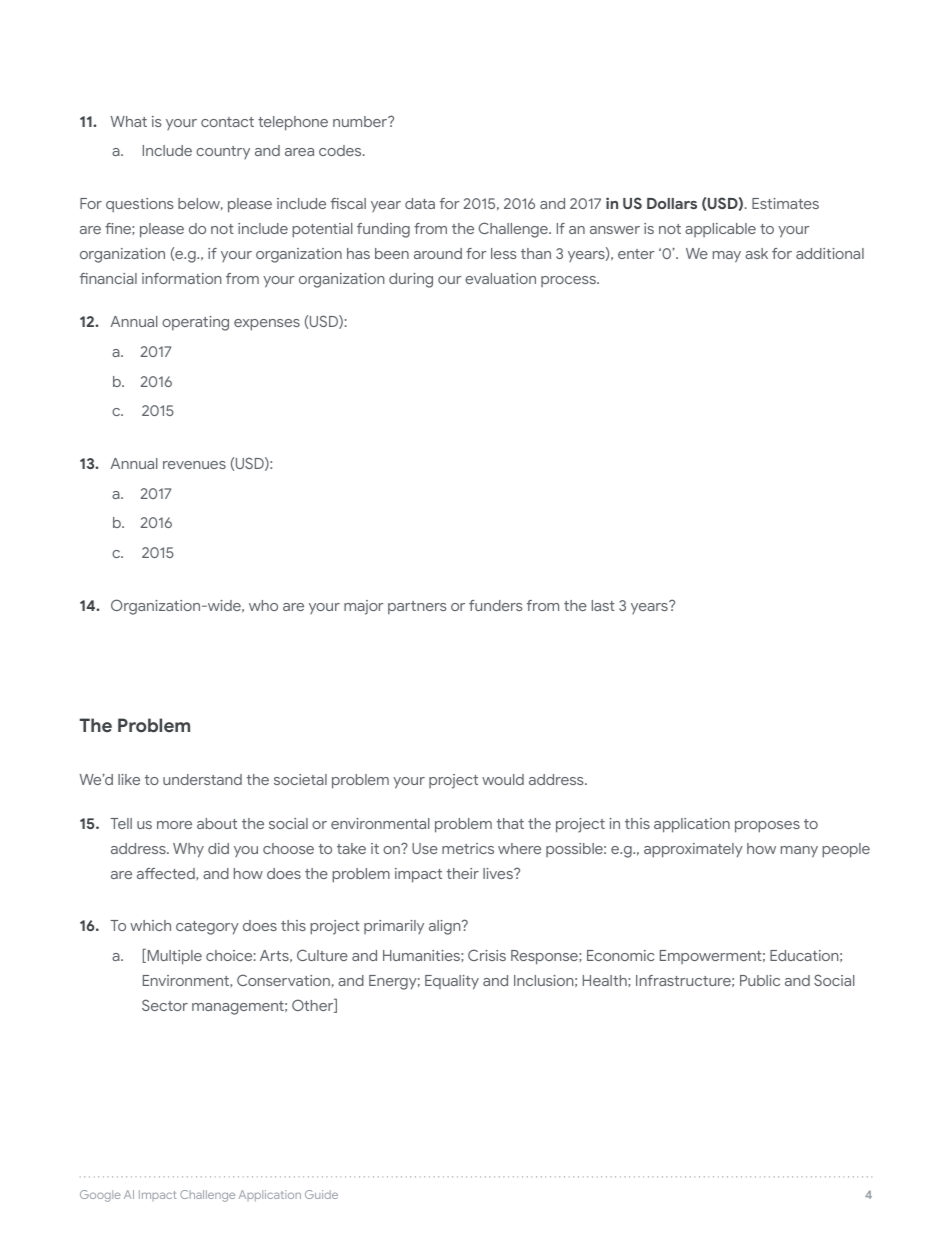 Image resolution: width=952 pixels, height=1233 pixels. I want to click on revenues, so click(194, 465).
